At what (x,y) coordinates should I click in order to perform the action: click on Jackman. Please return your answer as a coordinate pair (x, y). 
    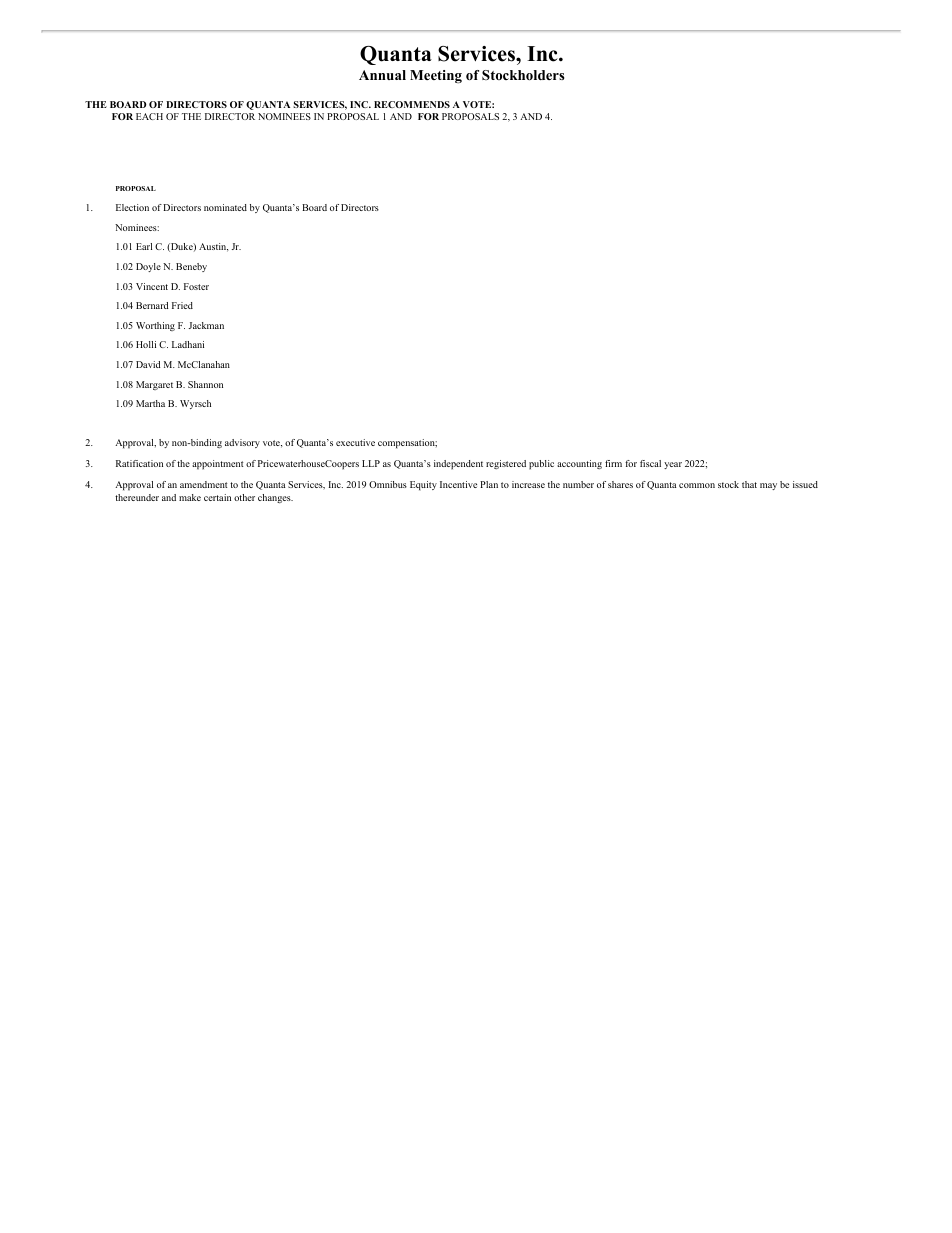
    Looking at the image, I should click on (206, 325).
